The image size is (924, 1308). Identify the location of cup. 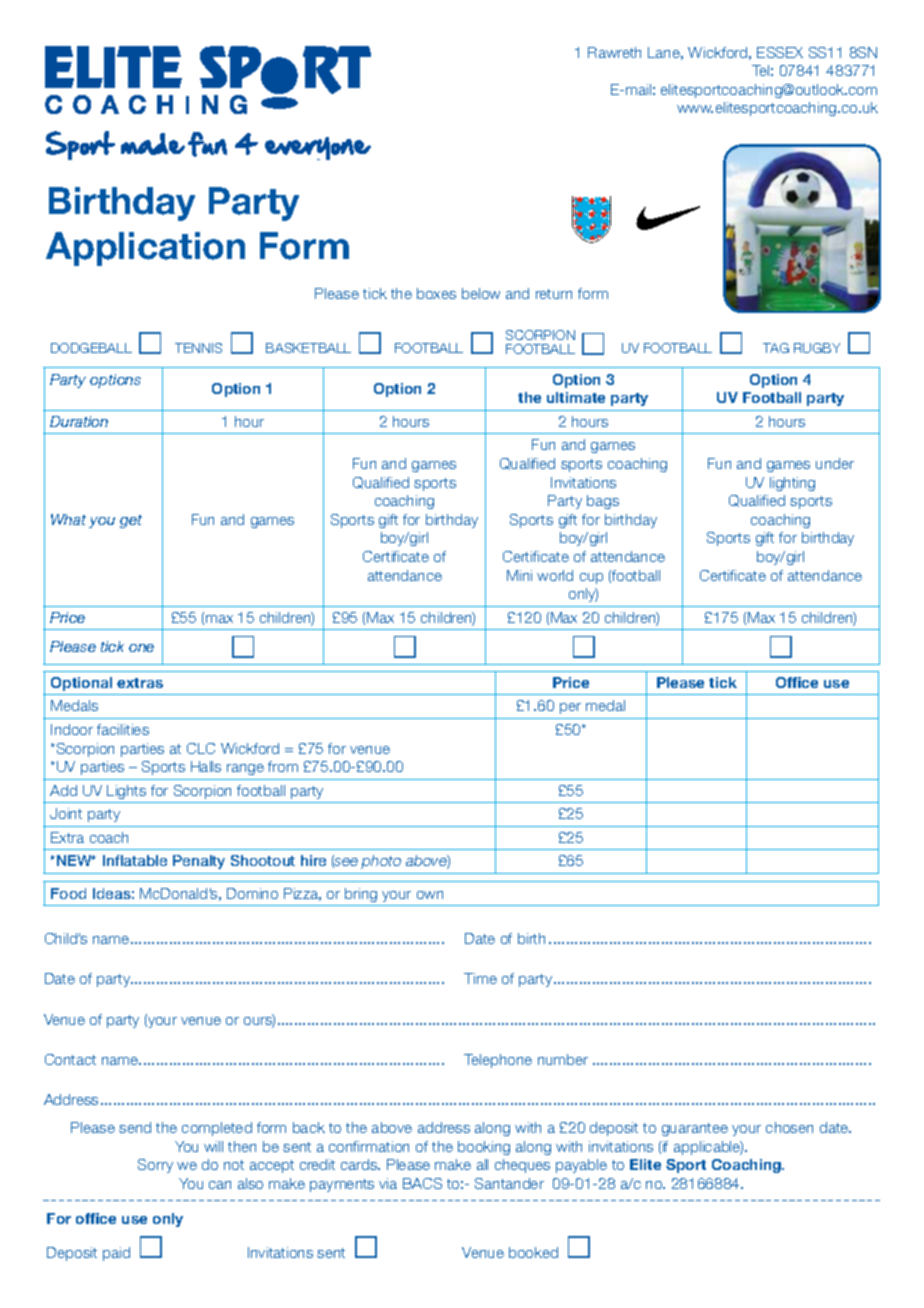
(591, 578).
